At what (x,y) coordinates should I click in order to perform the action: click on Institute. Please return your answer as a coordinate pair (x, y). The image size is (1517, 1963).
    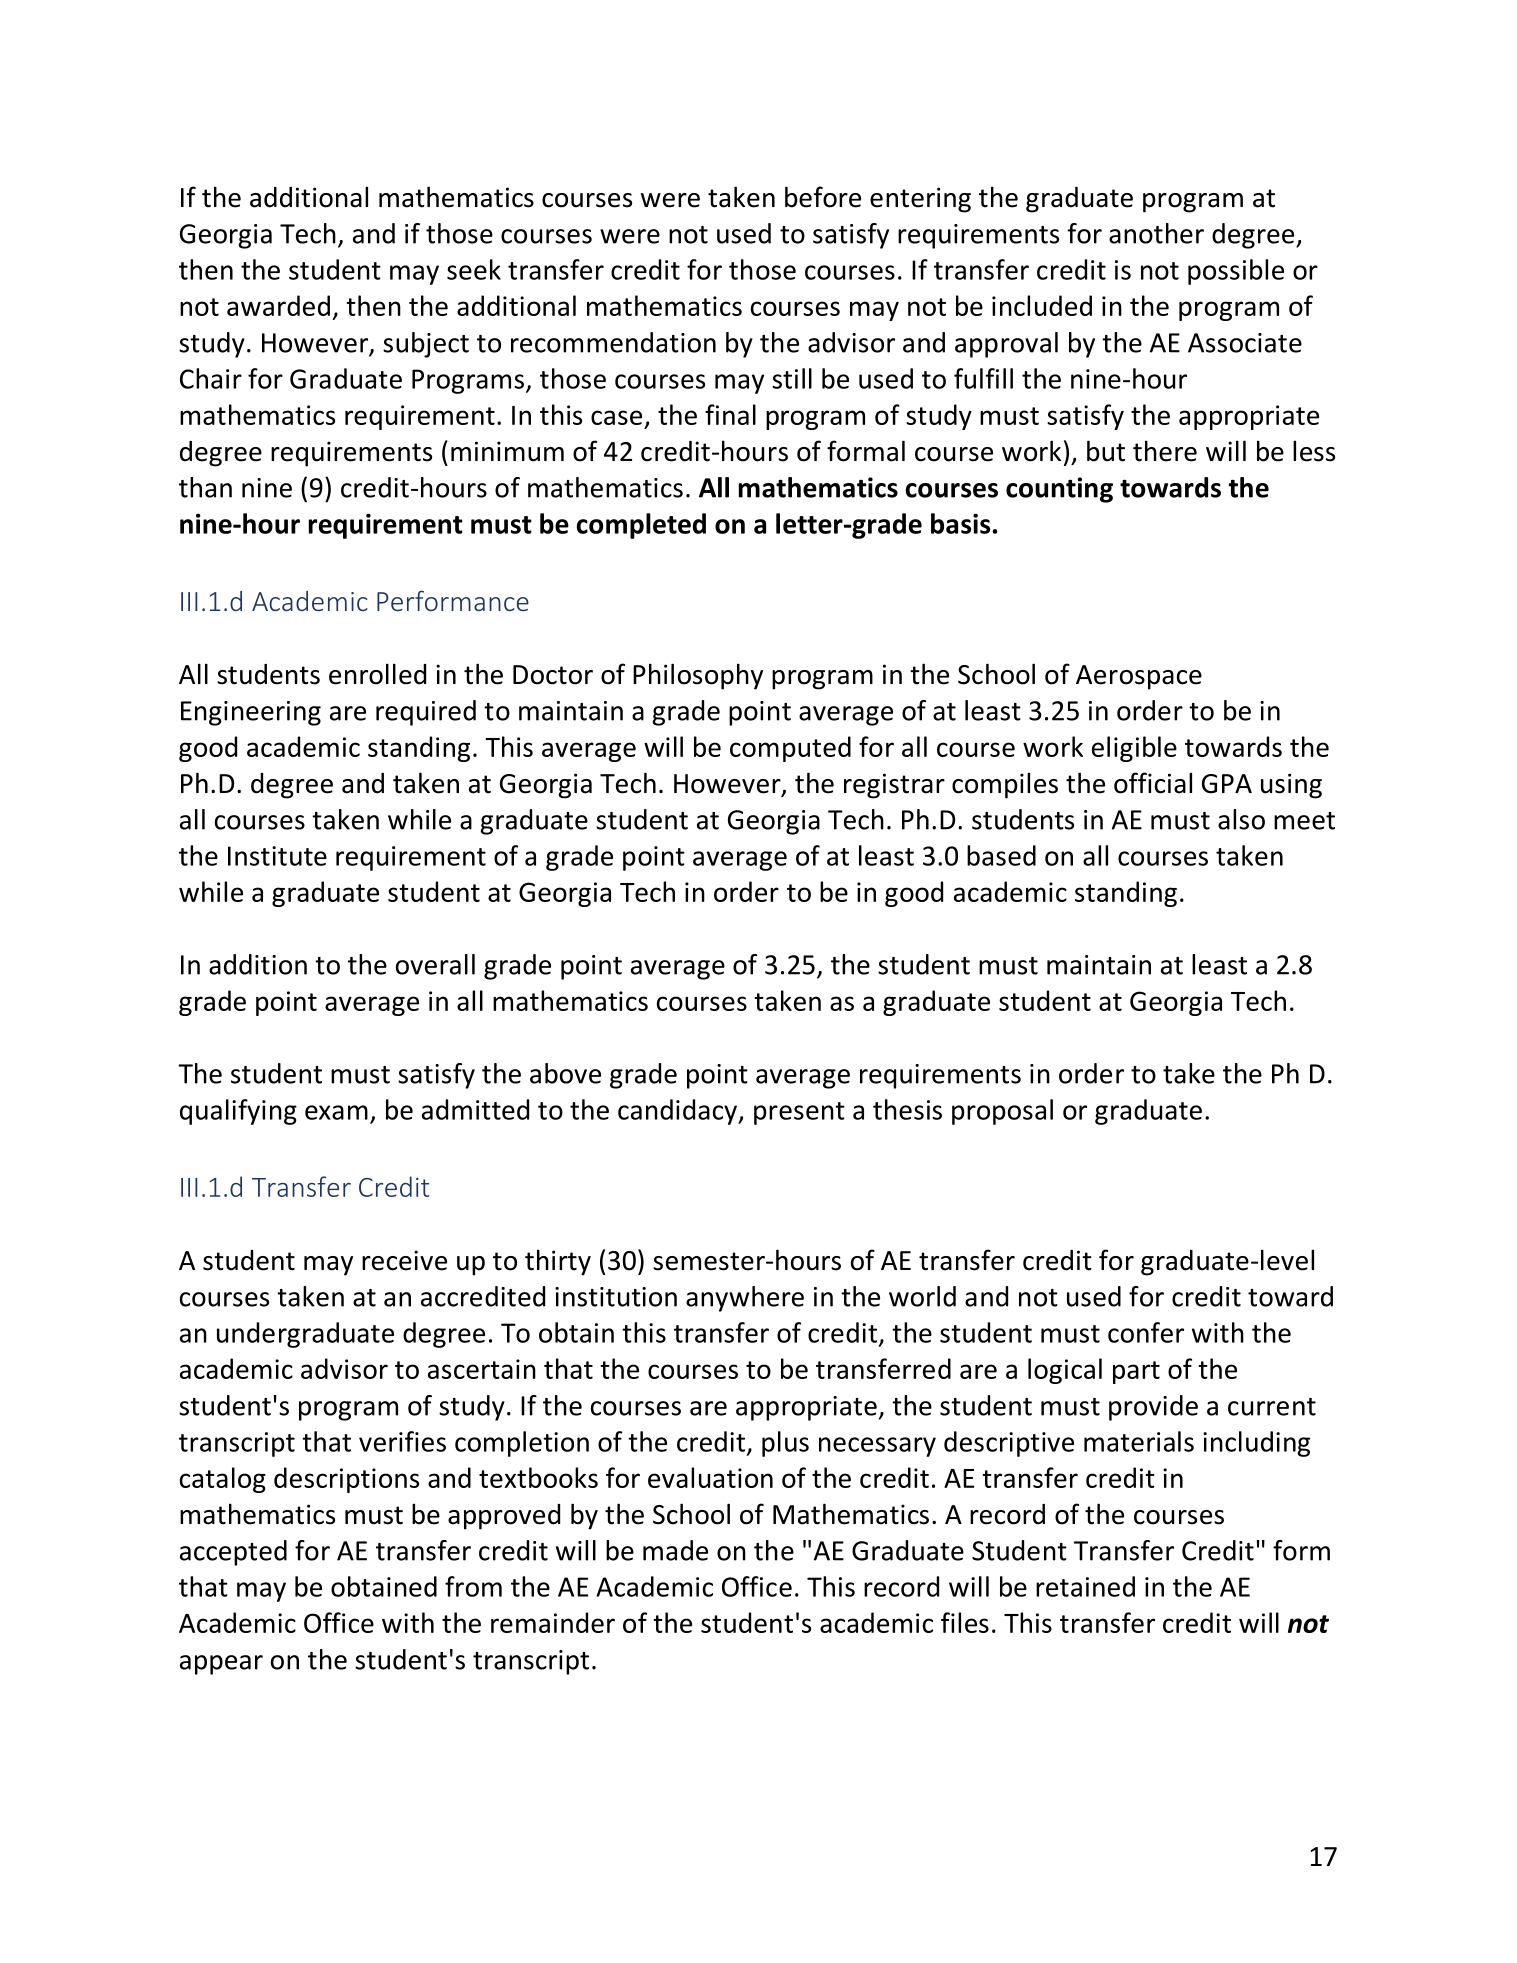
    Looking at the image, I should click on (277, 856).
